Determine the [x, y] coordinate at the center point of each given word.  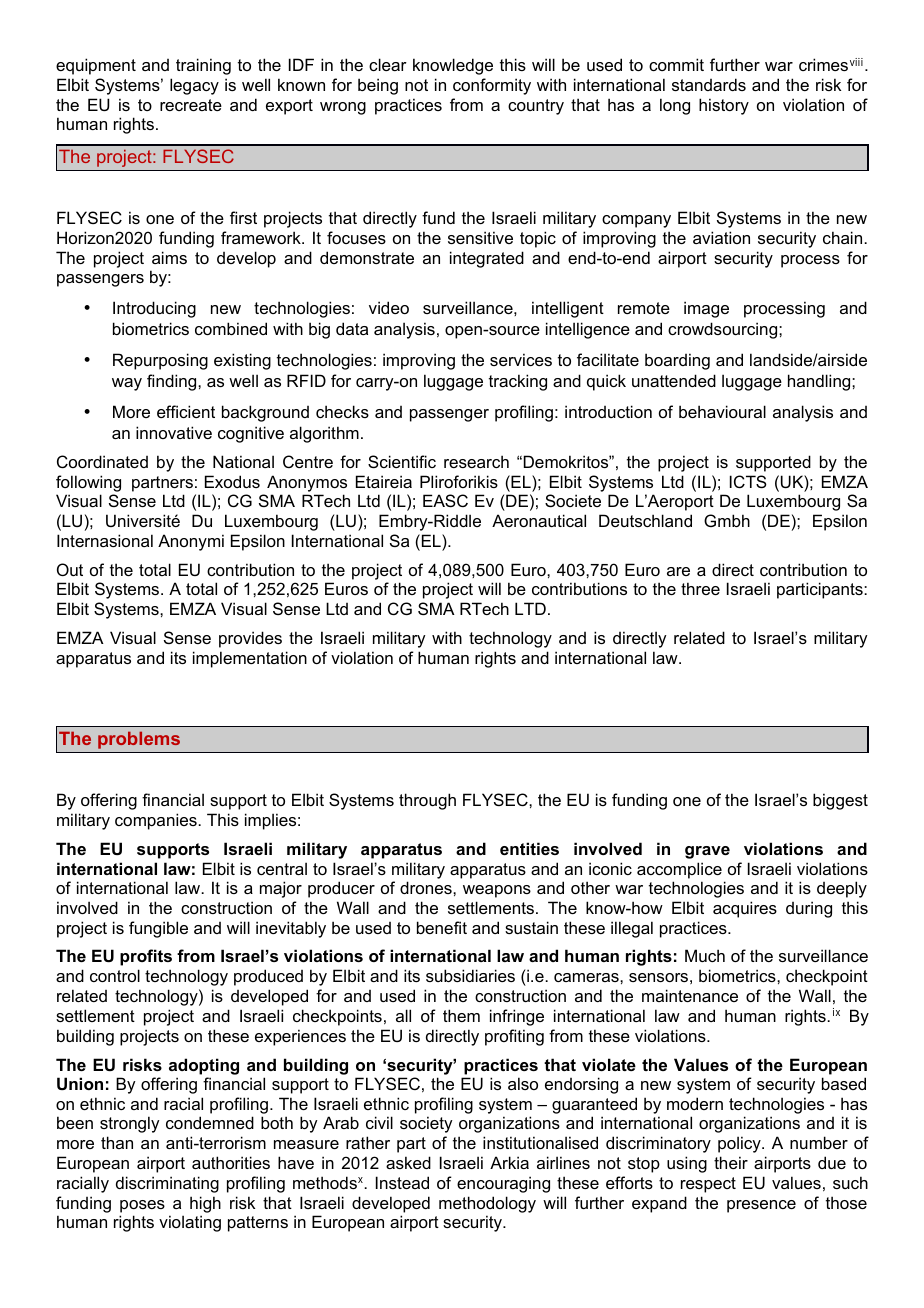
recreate [191, 105]
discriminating [167, 1184]
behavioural [722, 411]
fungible [158, 929]
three [700, 588]
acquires [745, 909]
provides [250, 639]
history [724, 106]
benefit [442, 927]
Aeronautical [539, 520]
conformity [492, 86]
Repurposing [160, 361]
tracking [518, 382]
